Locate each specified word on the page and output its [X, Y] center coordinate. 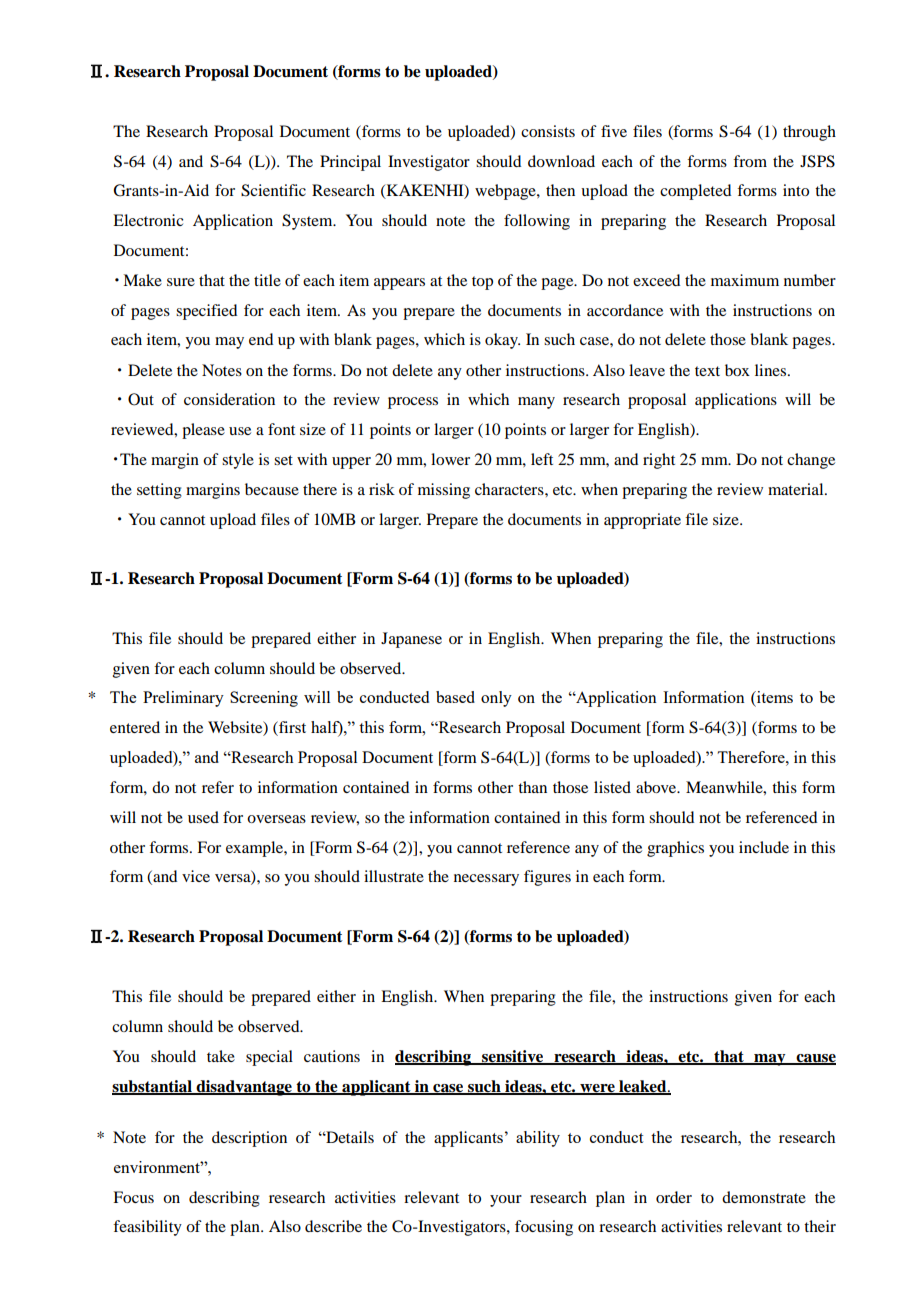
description [249, 1139]
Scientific [273, 190]
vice [196, 876]
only [496, 699]
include [764, 847]
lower [450, 459]
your [506, 1201]
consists [548, 131]
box [737, 370]
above [657, 787]
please [203, 431]
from [750, 161]
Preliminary [183, 699]
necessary [486, 880]
